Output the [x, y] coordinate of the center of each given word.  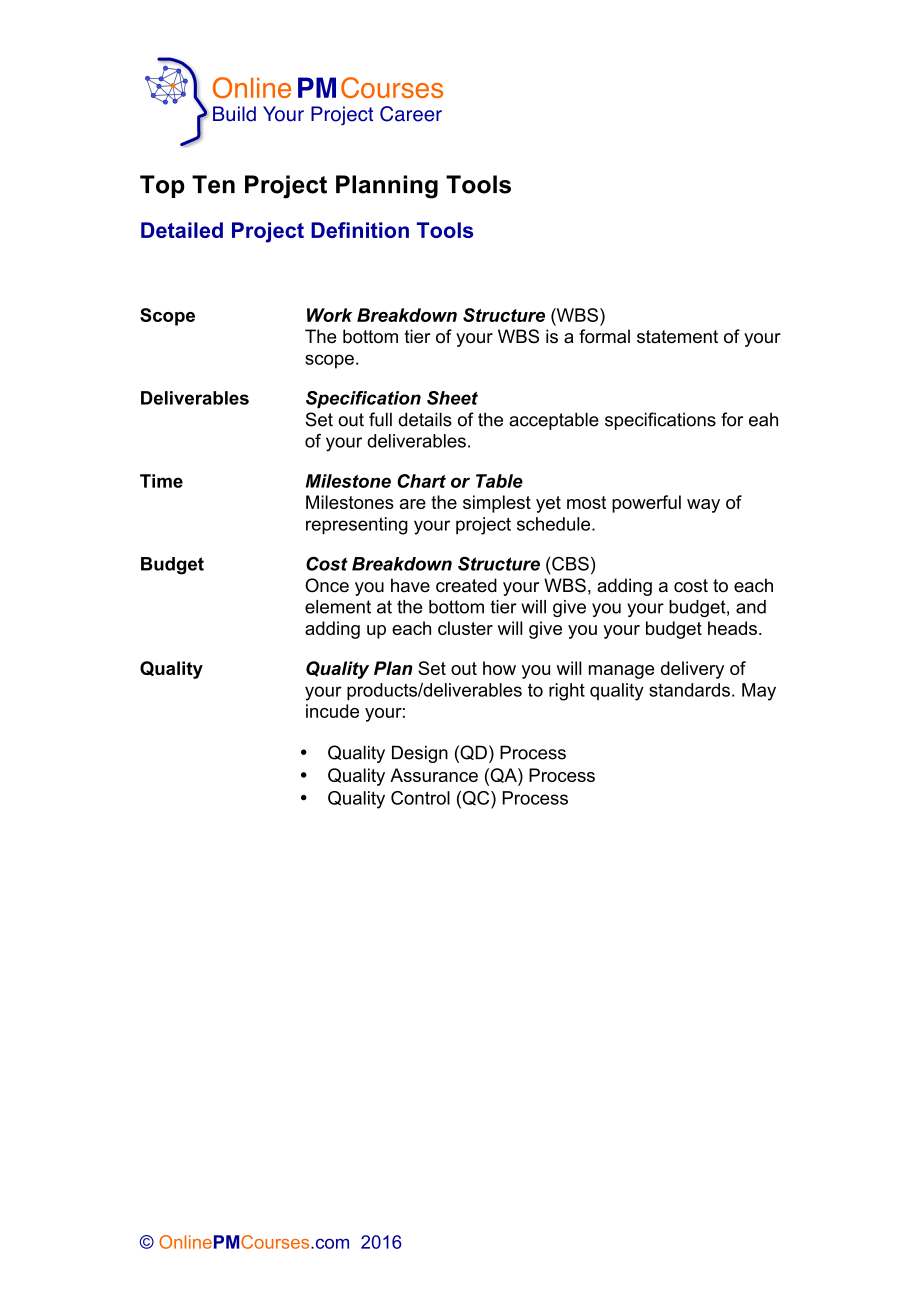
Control [420, 798]
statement [677, 337]
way [703, 506]
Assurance [434, 775]
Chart [421, 481]
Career [411, 114]
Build [234, 114]
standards [689, 690]
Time [161, 481]
